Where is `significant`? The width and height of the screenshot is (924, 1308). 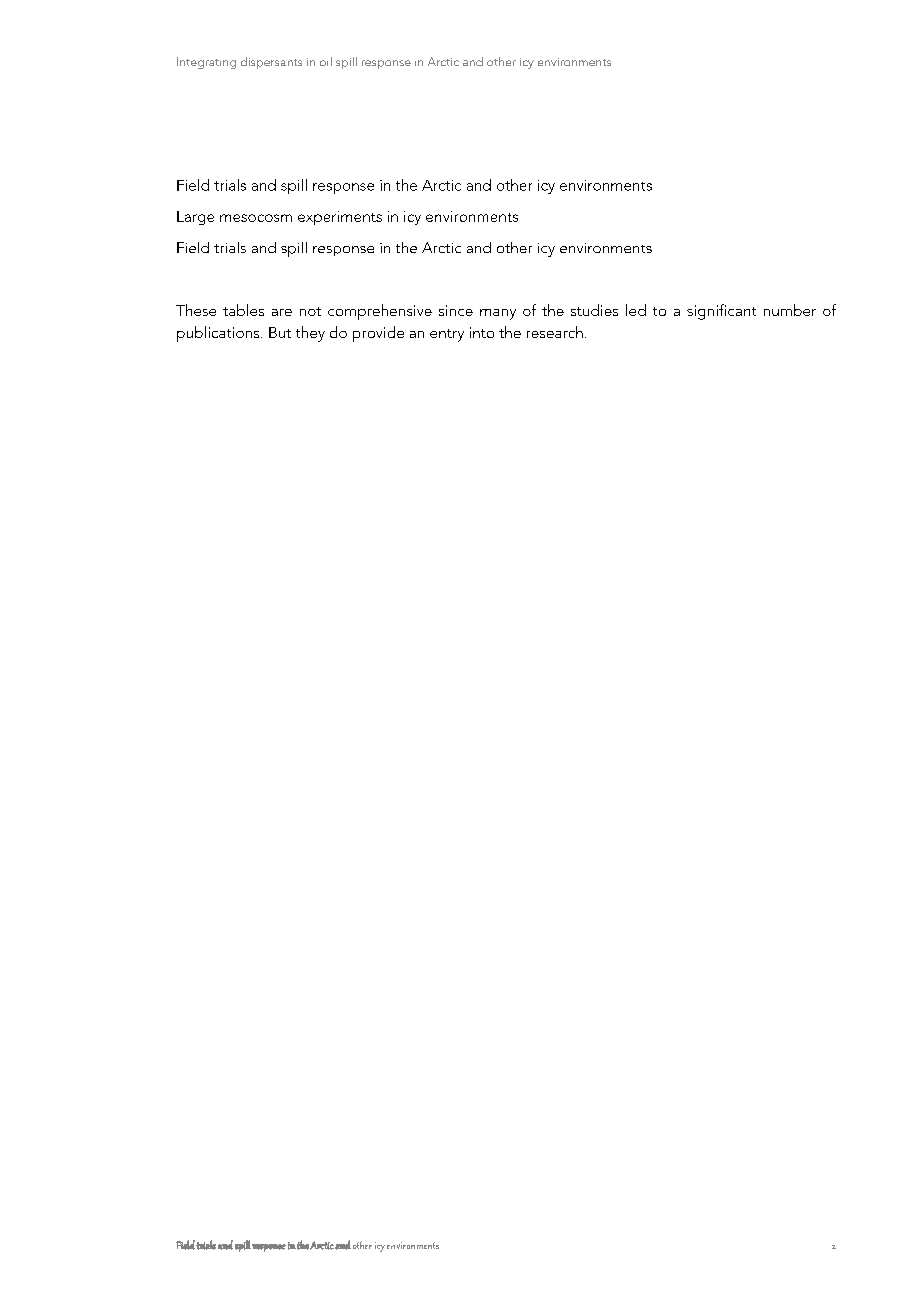
significant is located at coordinates (721, 312).
